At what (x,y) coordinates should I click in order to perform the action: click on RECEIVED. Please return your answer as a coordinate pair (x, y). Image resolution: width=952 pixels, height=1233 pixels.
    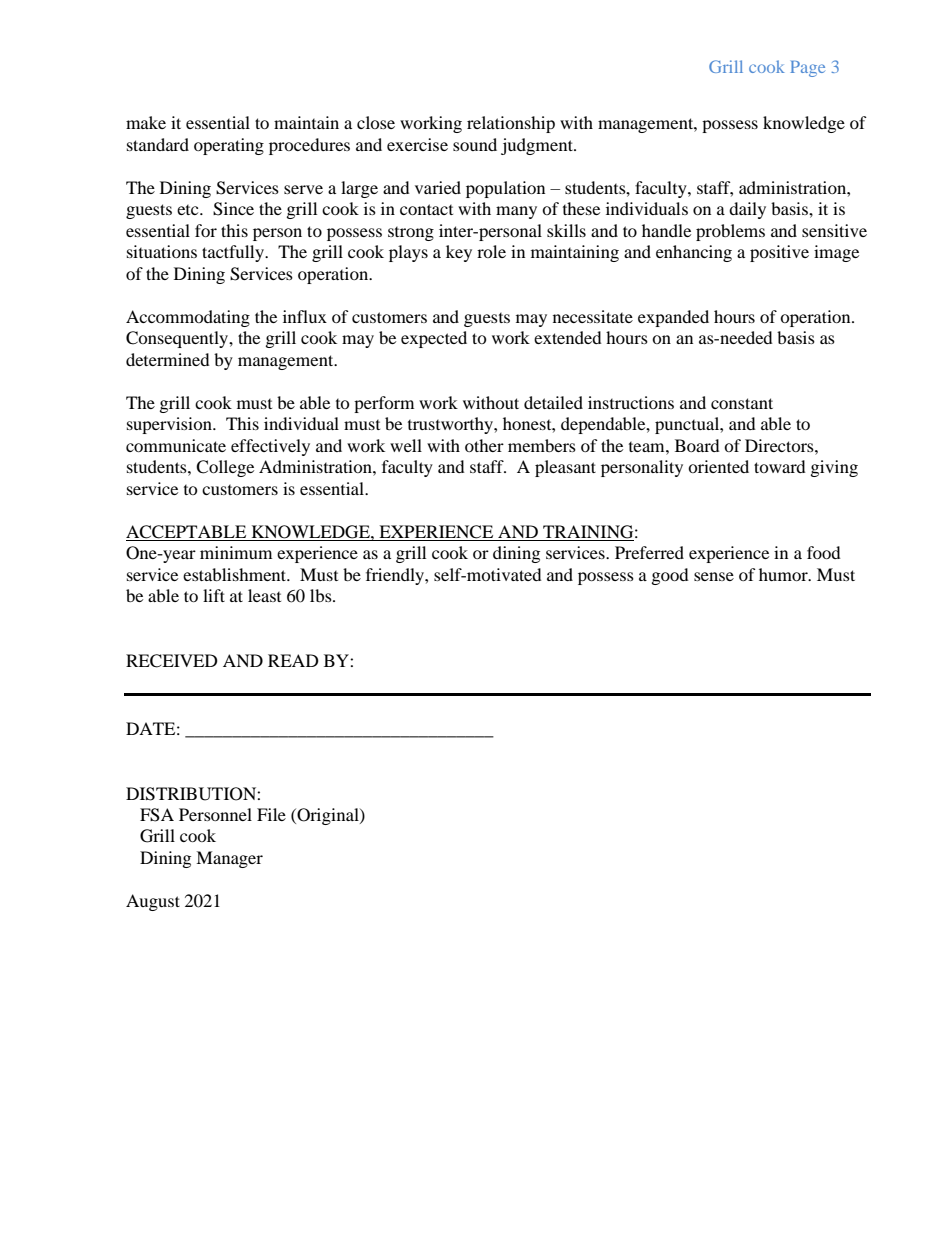
    Looking at the image, I should click on (172, 661).
